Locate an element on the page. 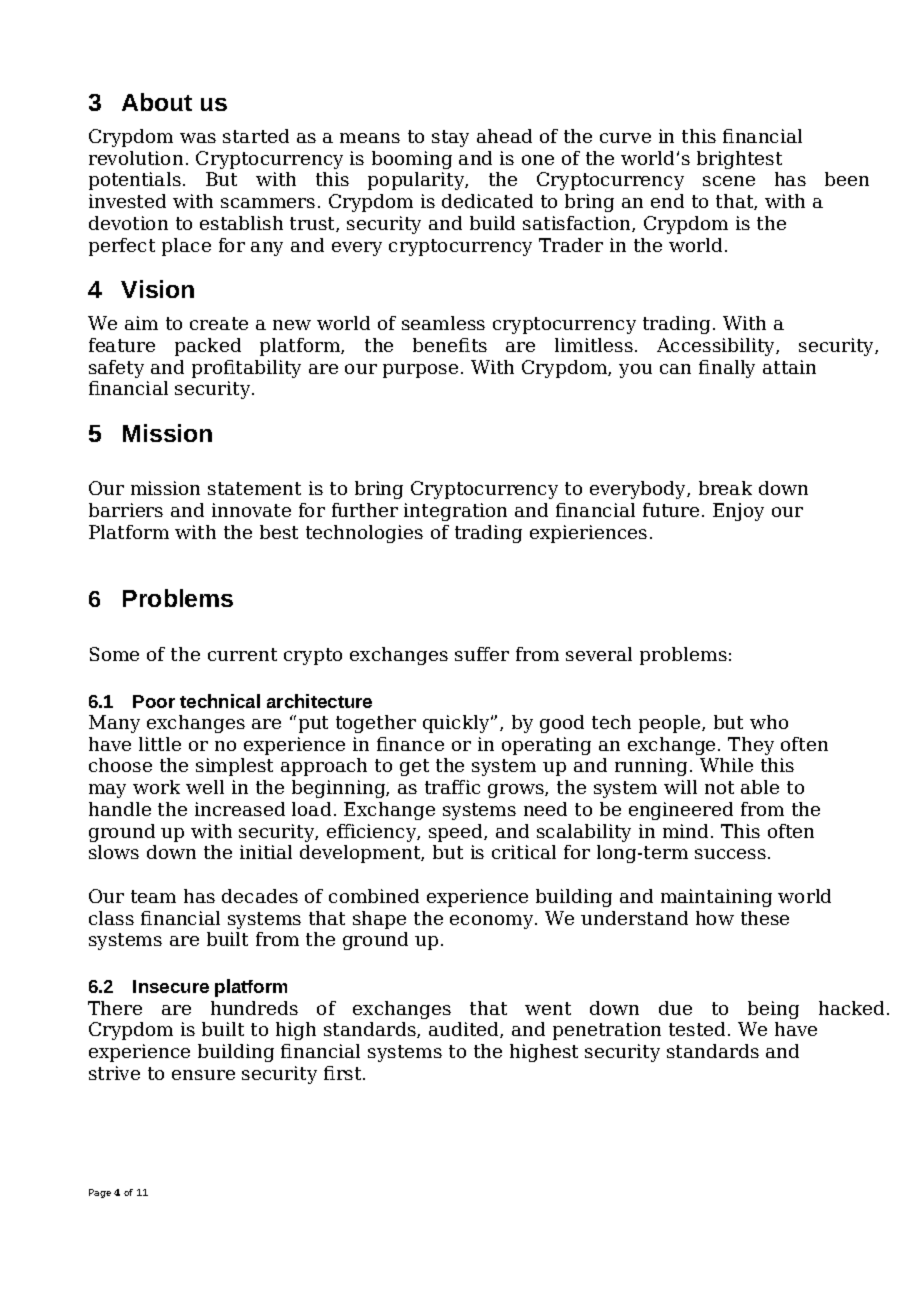  current is located at coordinates (242, 654).
